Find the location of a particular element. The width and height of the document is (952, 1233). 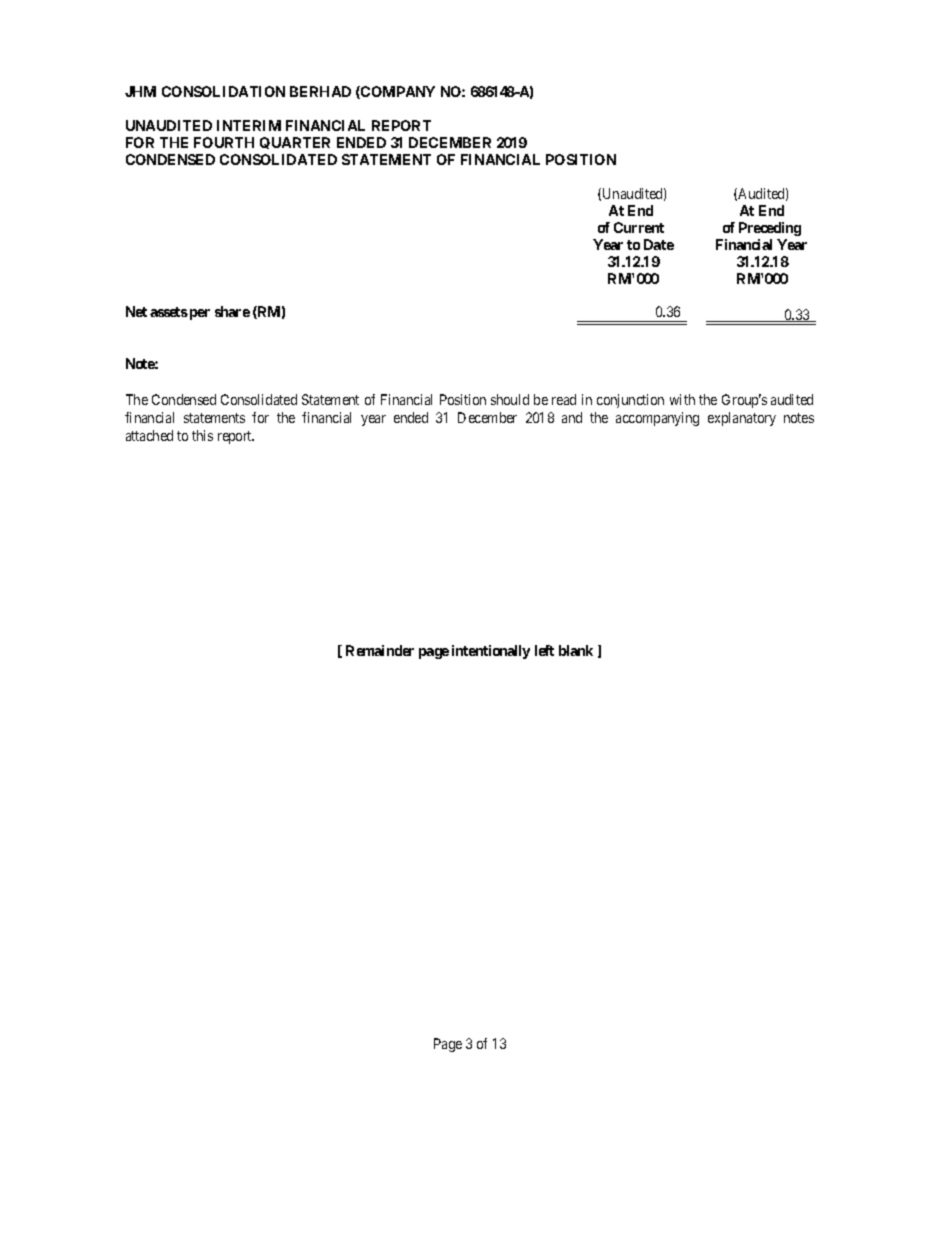

CONSOLIDATION is located at coordinates (223, 91).
